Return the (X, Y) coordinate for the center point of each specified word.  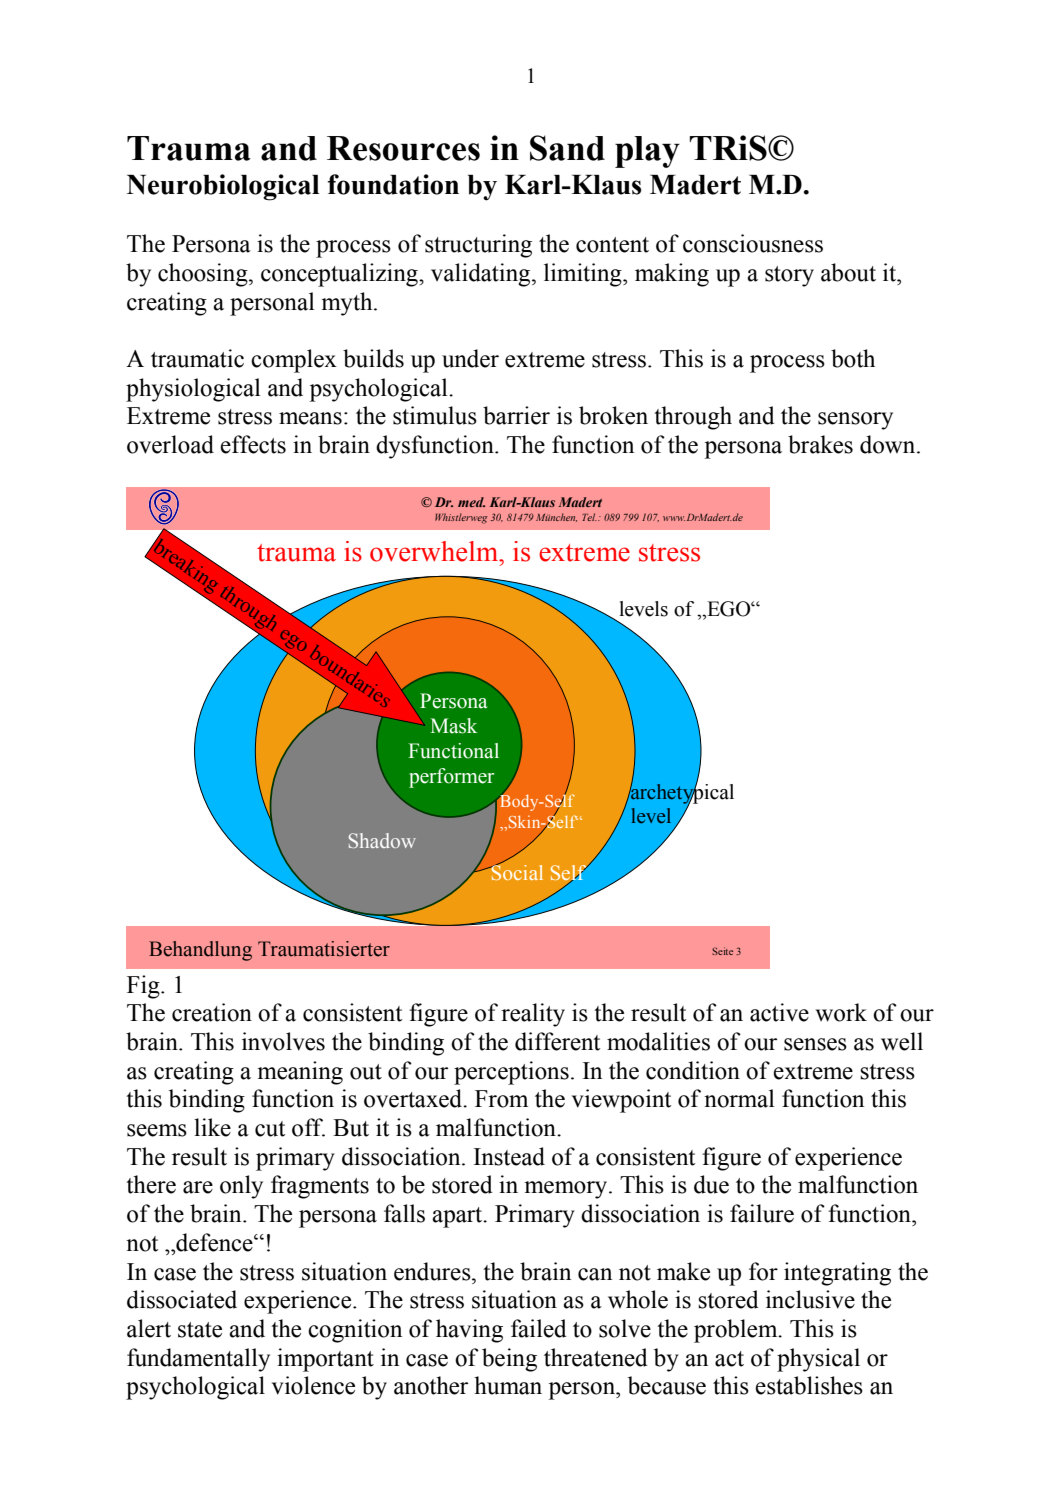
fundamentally (198, 1360)
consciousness (753, 243)
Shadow (382, 840)
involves (283, 1041)
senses (815, 1044)
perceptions (511, 1073)
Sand (567, 148)
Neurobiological (223, 187)
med (471, 502)
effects (253, 444)
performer (452, 778)
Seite (722, 951)
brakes (820, 444)
